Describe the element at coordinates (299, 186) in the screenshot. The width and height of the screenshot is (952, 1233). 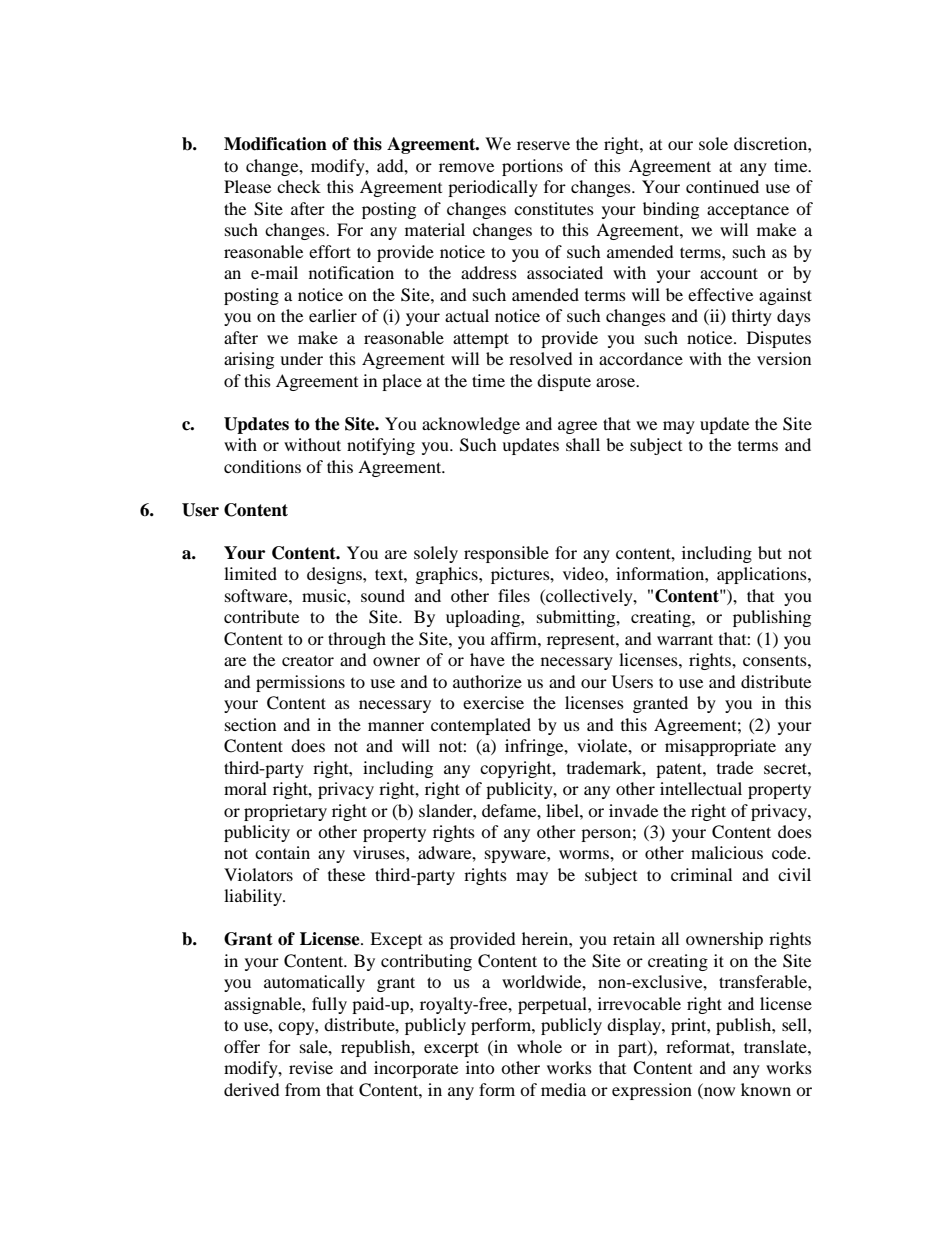
I see `check` at that location.
